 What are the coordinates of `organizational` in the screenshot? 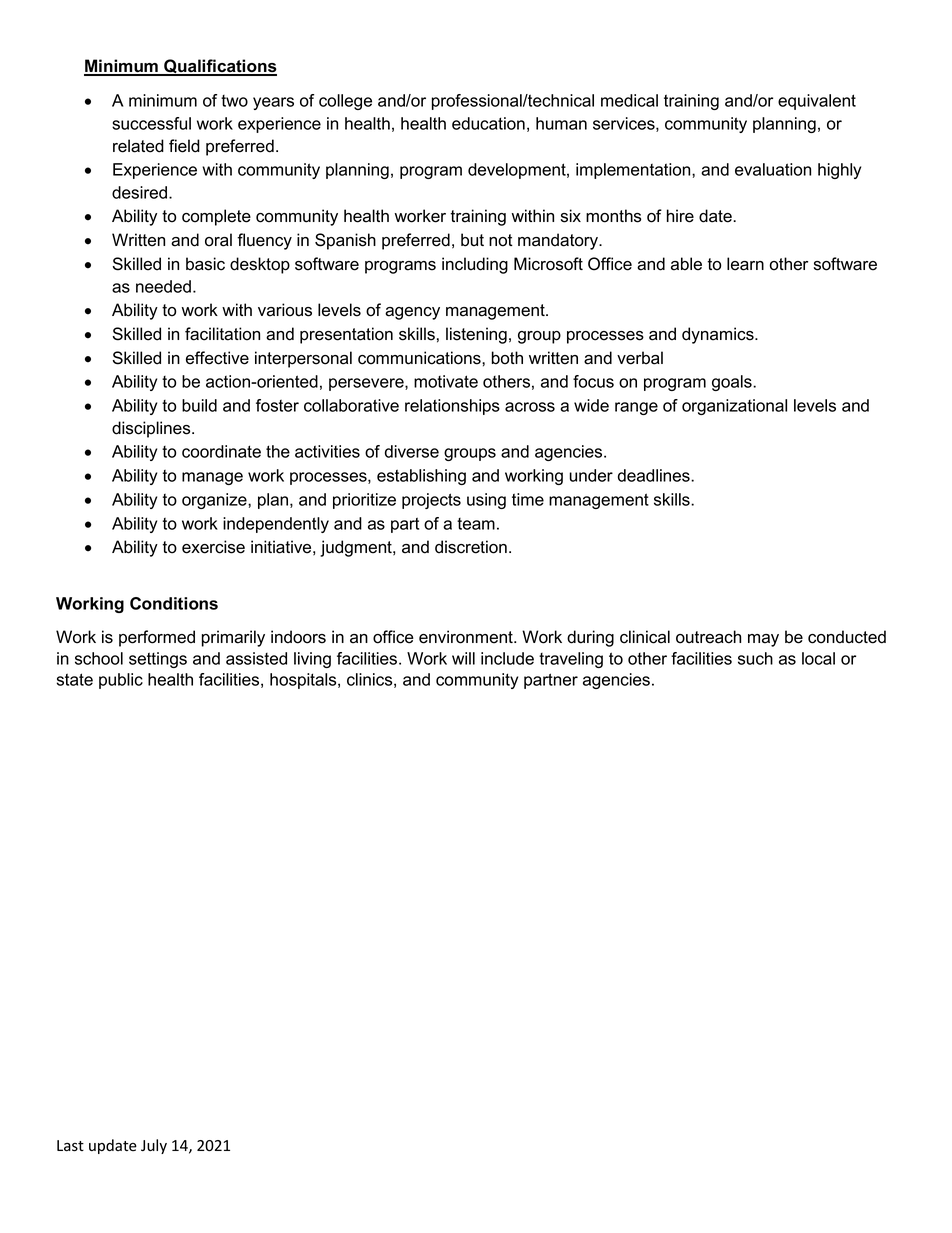 It's located at (734, 407).
